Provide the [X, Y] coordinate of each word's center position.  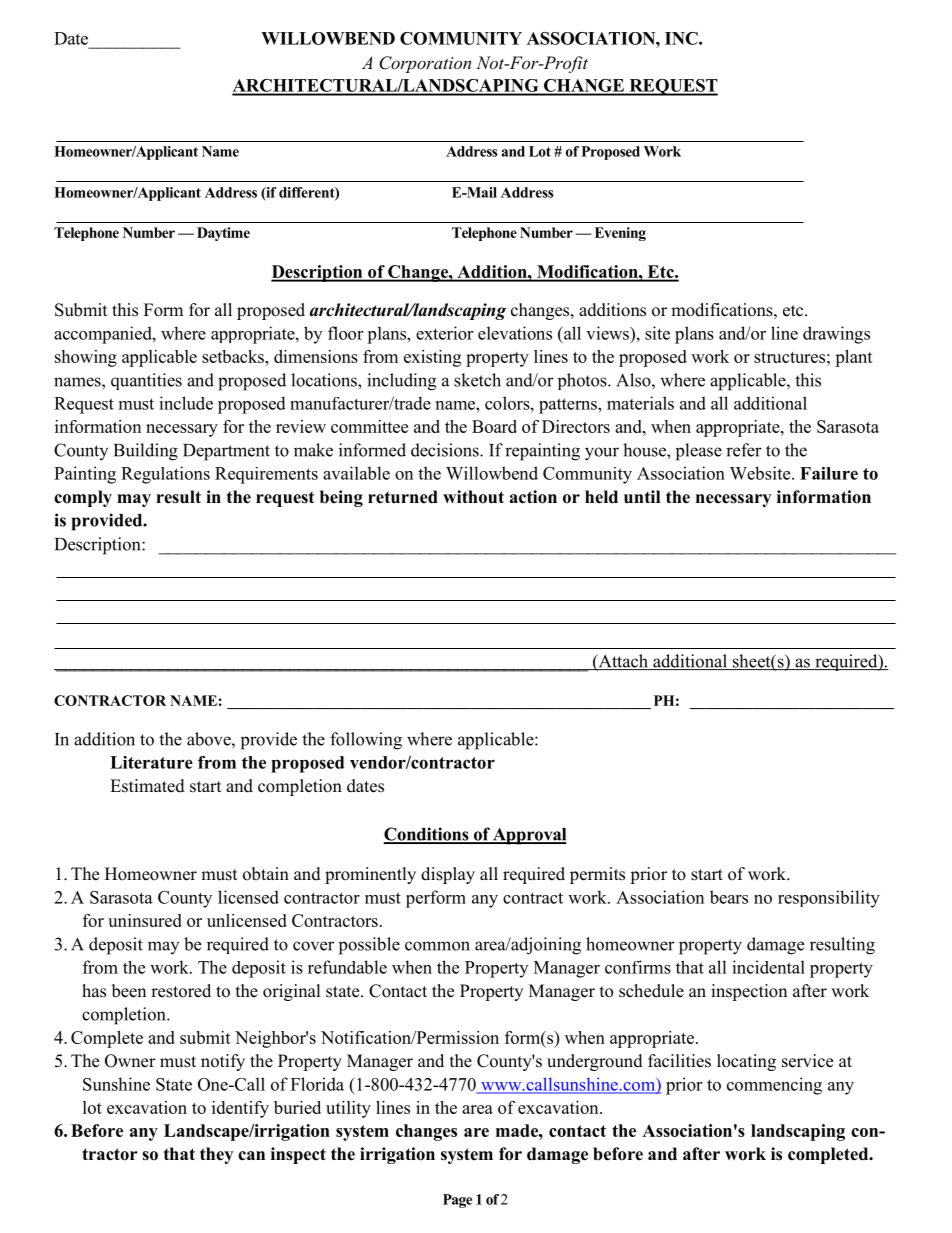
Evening [620, 234]
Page [457, 1201]
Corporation [425, 64]
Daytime [223, 234]
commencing [774, 1086]
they [216, 1155]
